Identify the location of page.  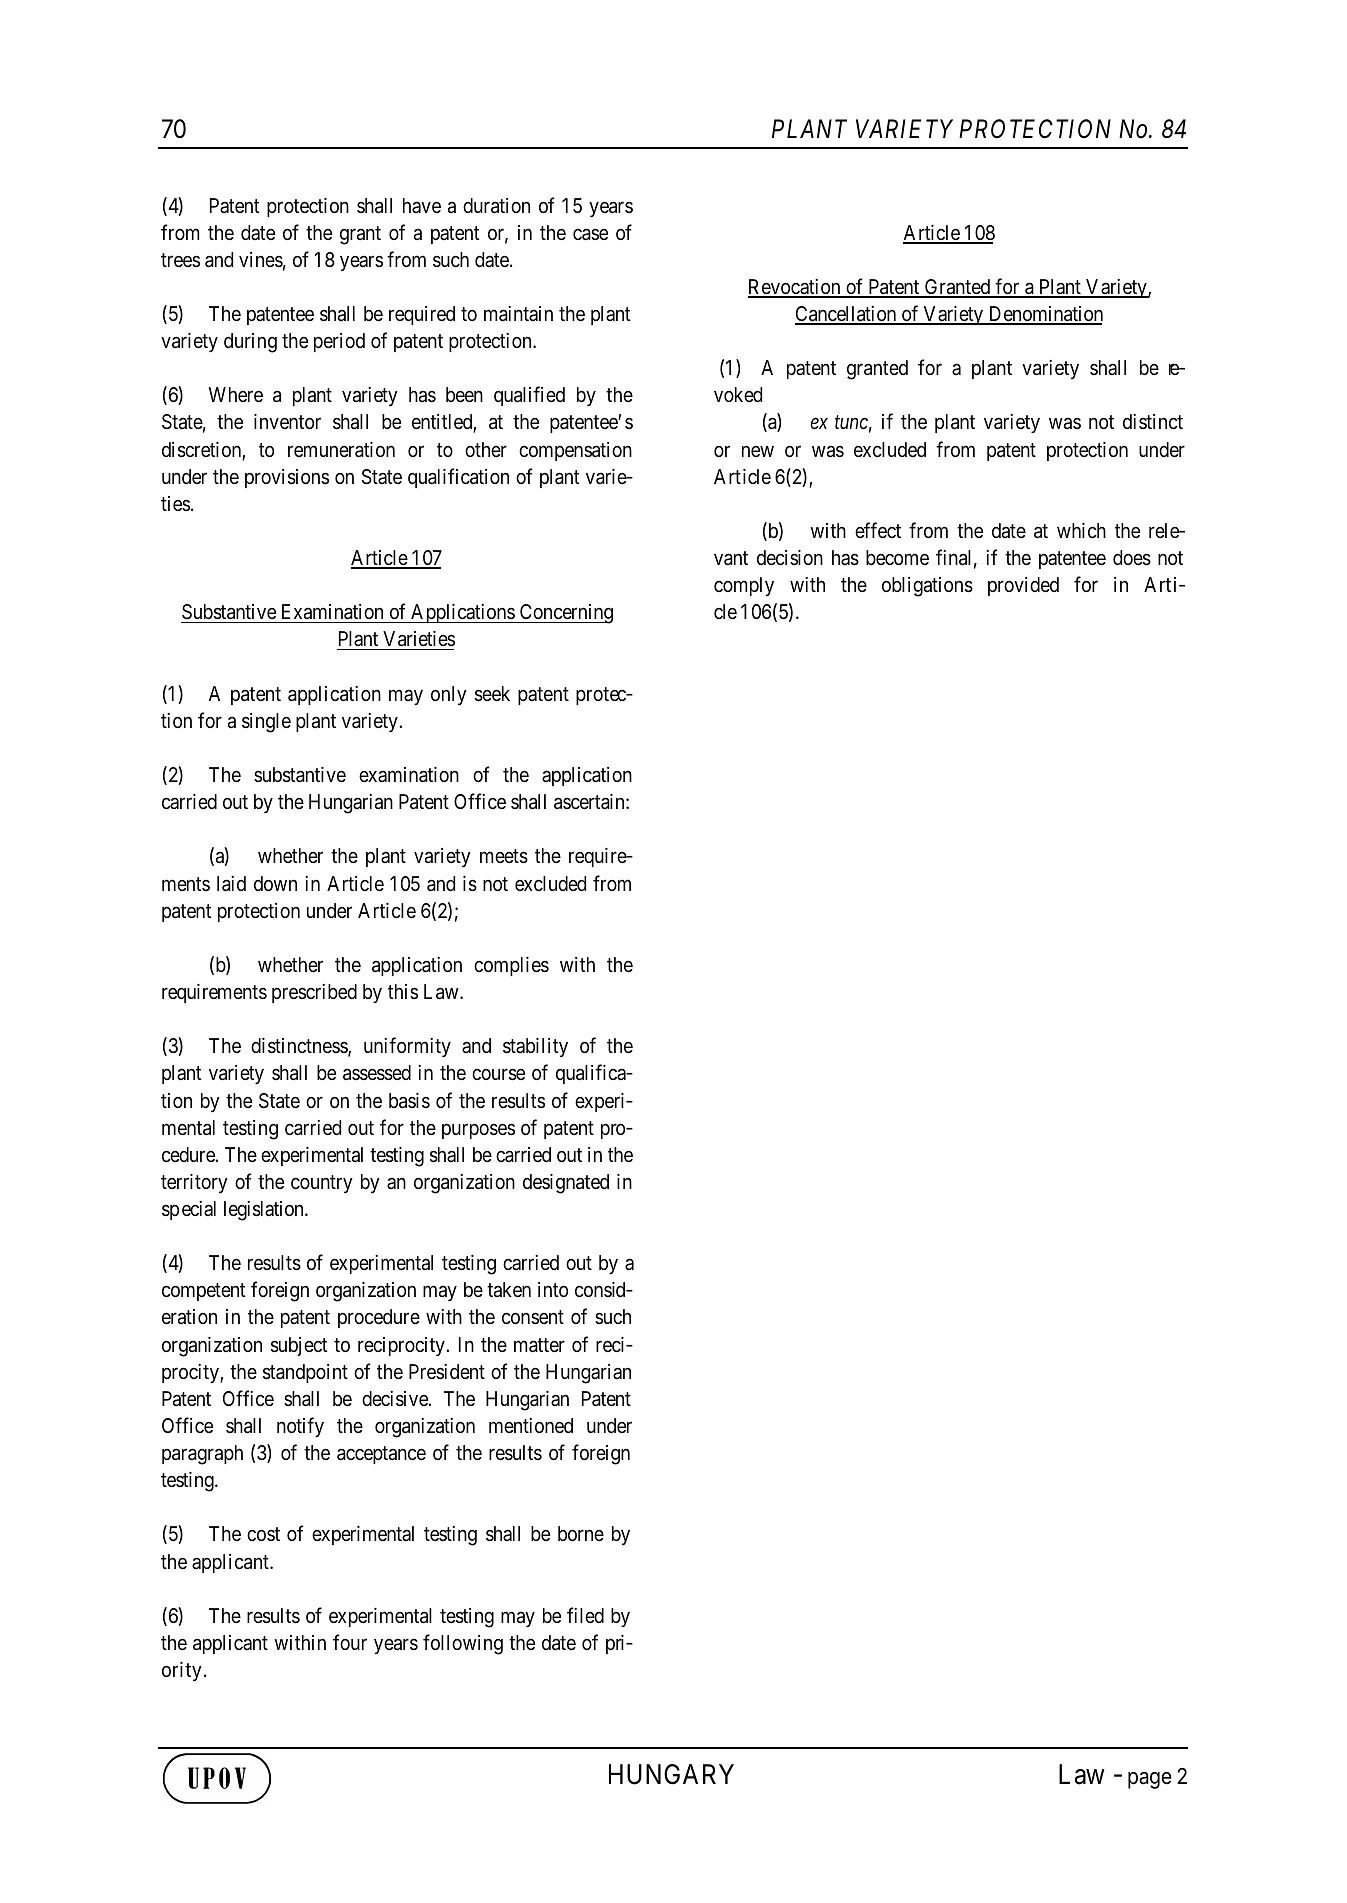
(1149, 1780).
